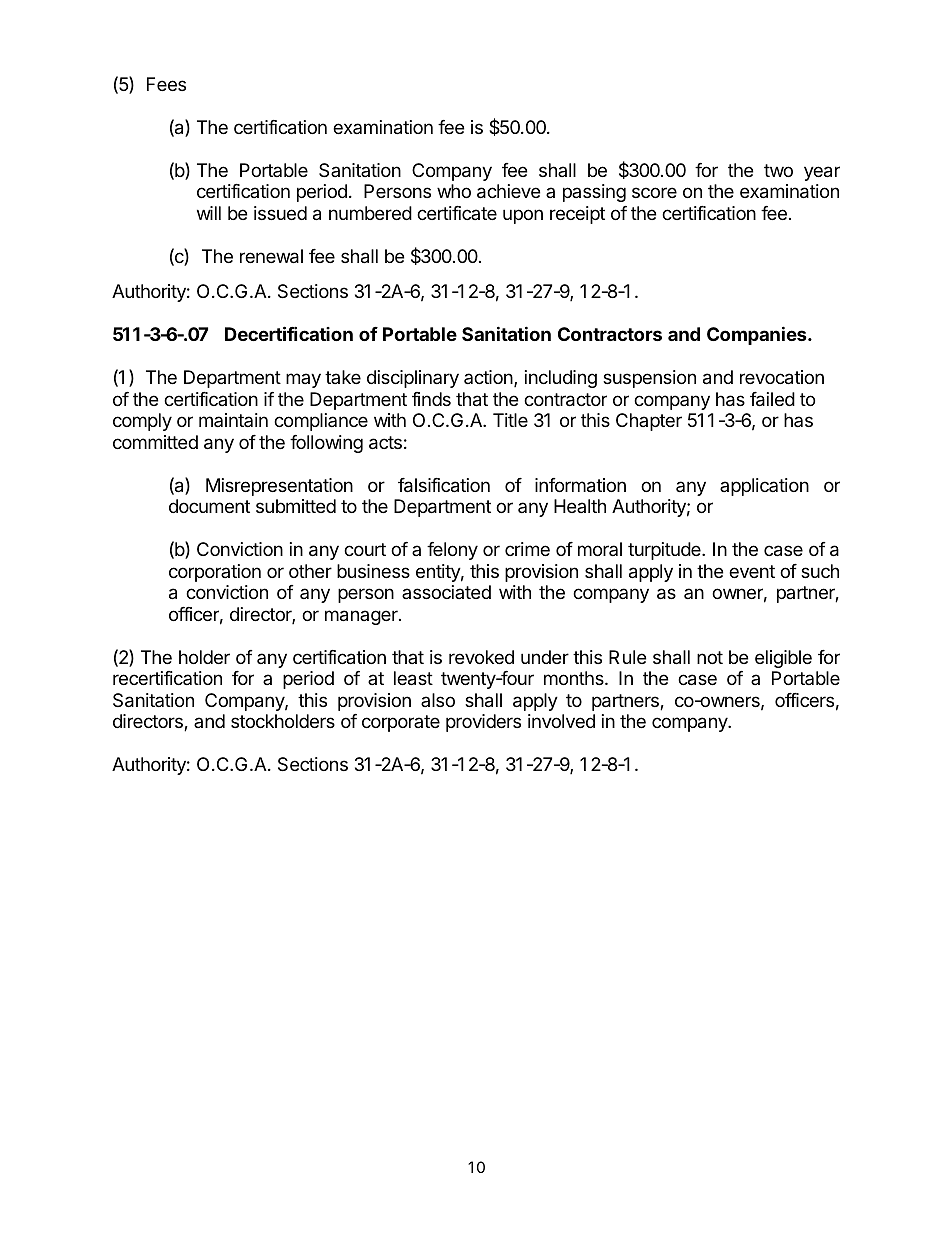  Describe the element at coordinates (489, 378) in the screenshot. I see `action` at that location.
